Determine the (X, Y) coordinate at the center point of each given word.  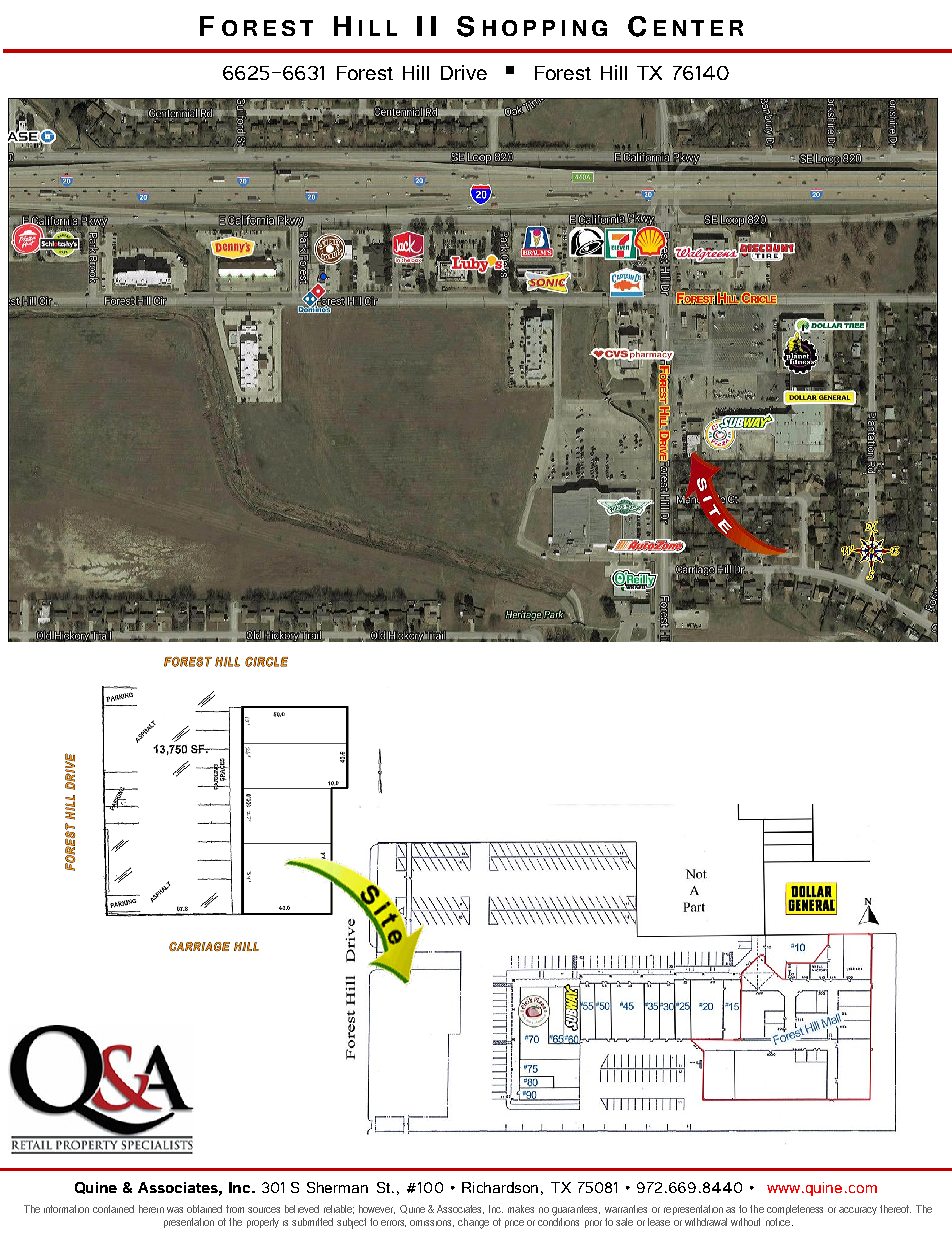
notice (779, 1222)
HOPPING (545, 28)
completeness (795, 1210)
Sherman (337, 1187)
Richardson (500, 1187)
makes (521, 1209)
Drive (464, 72)
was (175, 1210)
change (473, 1223)
